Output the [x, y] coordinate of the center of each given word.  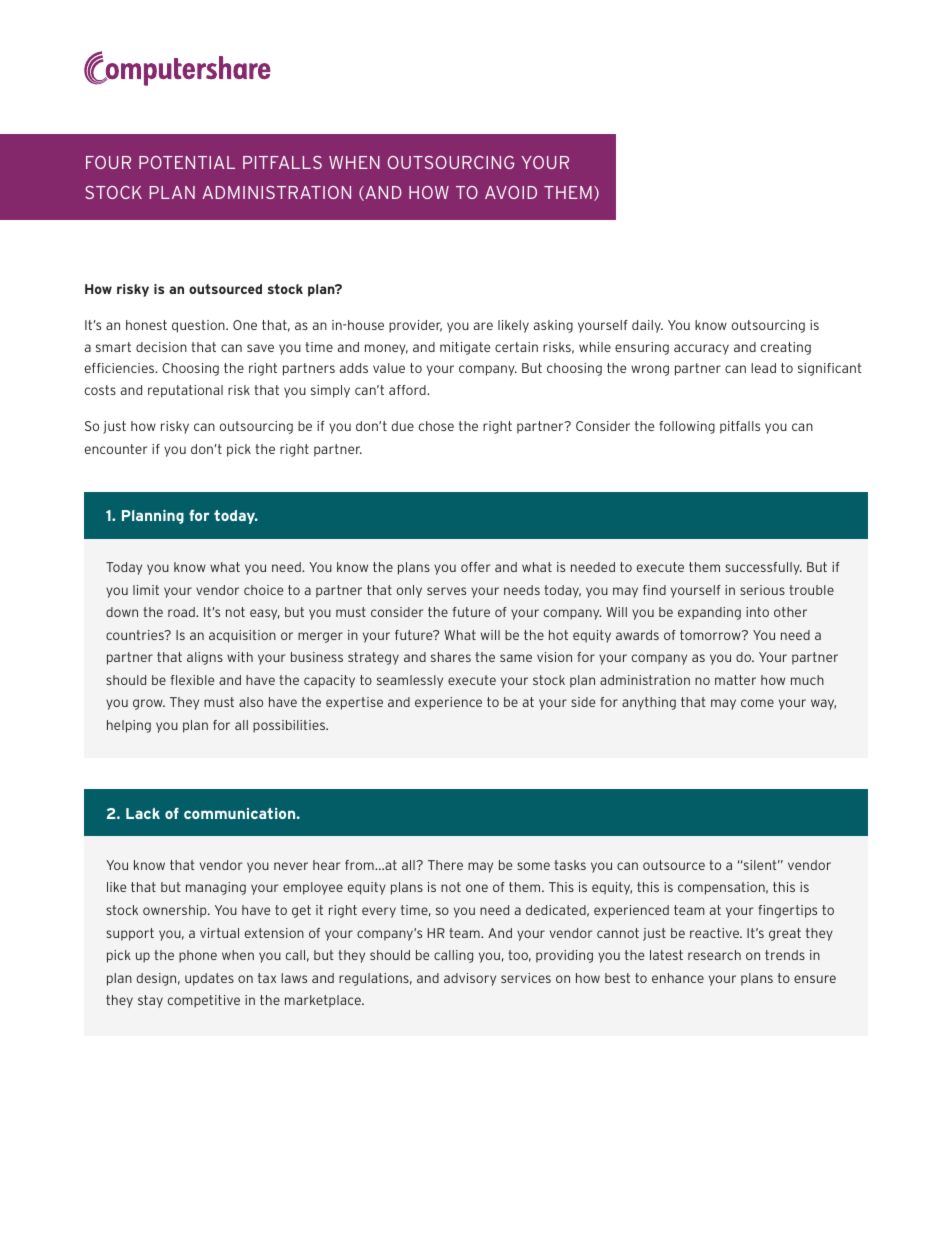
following [687, 427]
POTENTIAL [187, 162]
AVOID [511, 192]
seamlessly [410, 681]
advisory [470, 979]
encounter [116, 449]
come [757, 703]
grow [149, 704]
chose [436, 426]
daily [647, 326]
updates [209, 979]
